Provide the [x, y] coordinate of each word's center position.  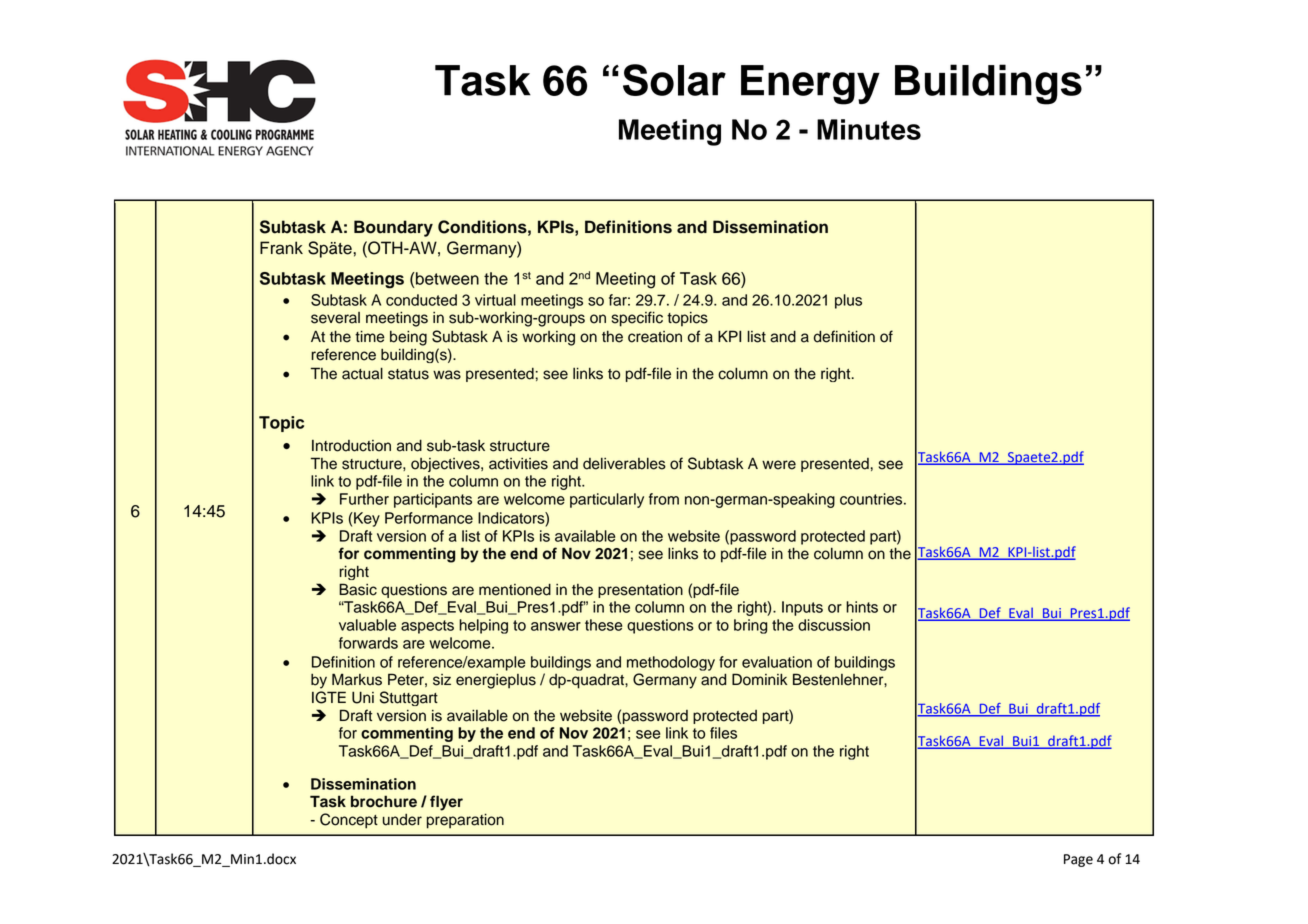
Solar [674, 80]
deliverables [624, 464]
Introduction [351, 446]
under [402, 820]
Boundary [393, 228]
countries [872, 499]
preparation [465, 821]
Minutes [869, 129]
